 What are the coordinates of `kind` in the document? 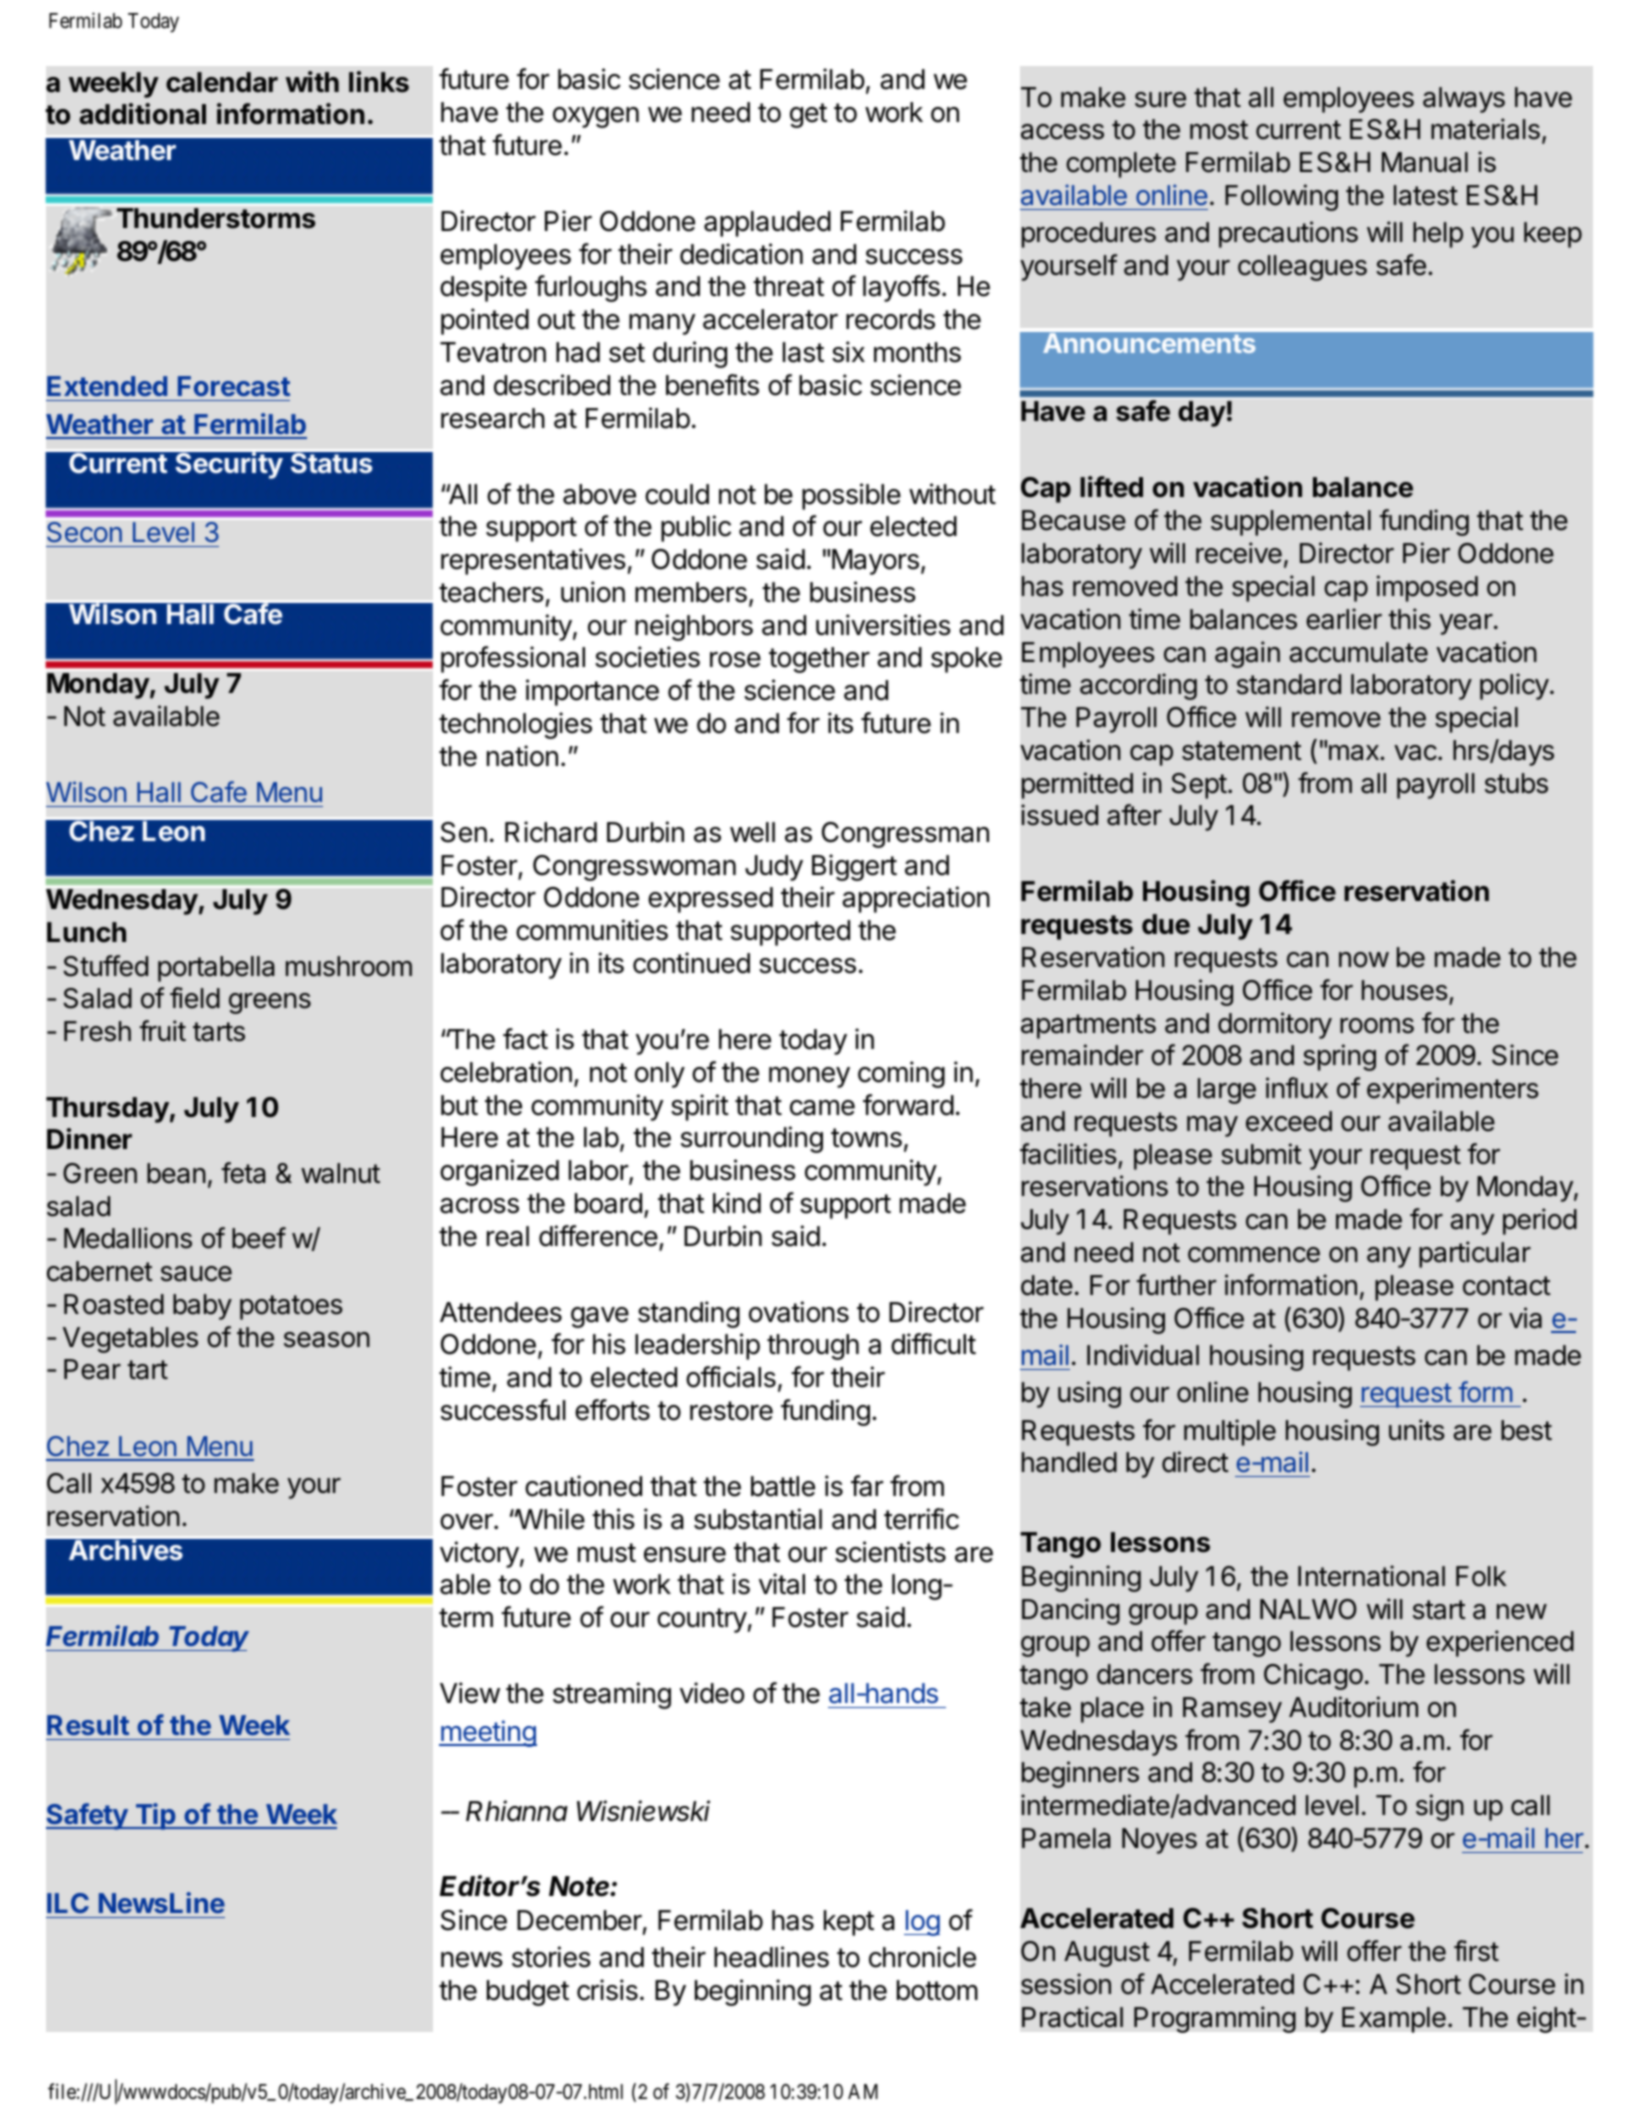 It's located at (737, 1203).
